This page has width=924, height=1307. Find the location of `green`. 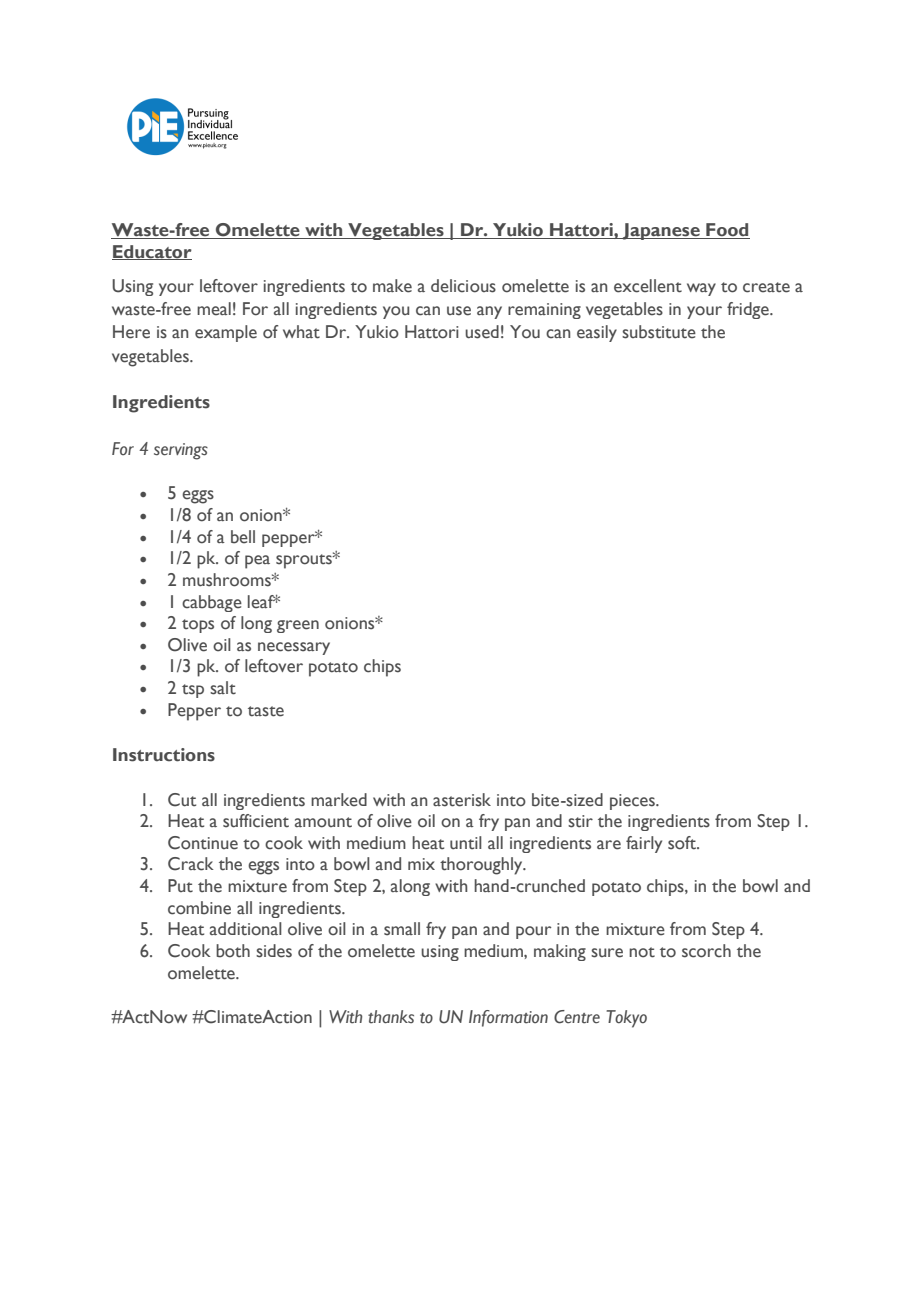

green is located at coordinates (298, 626).
